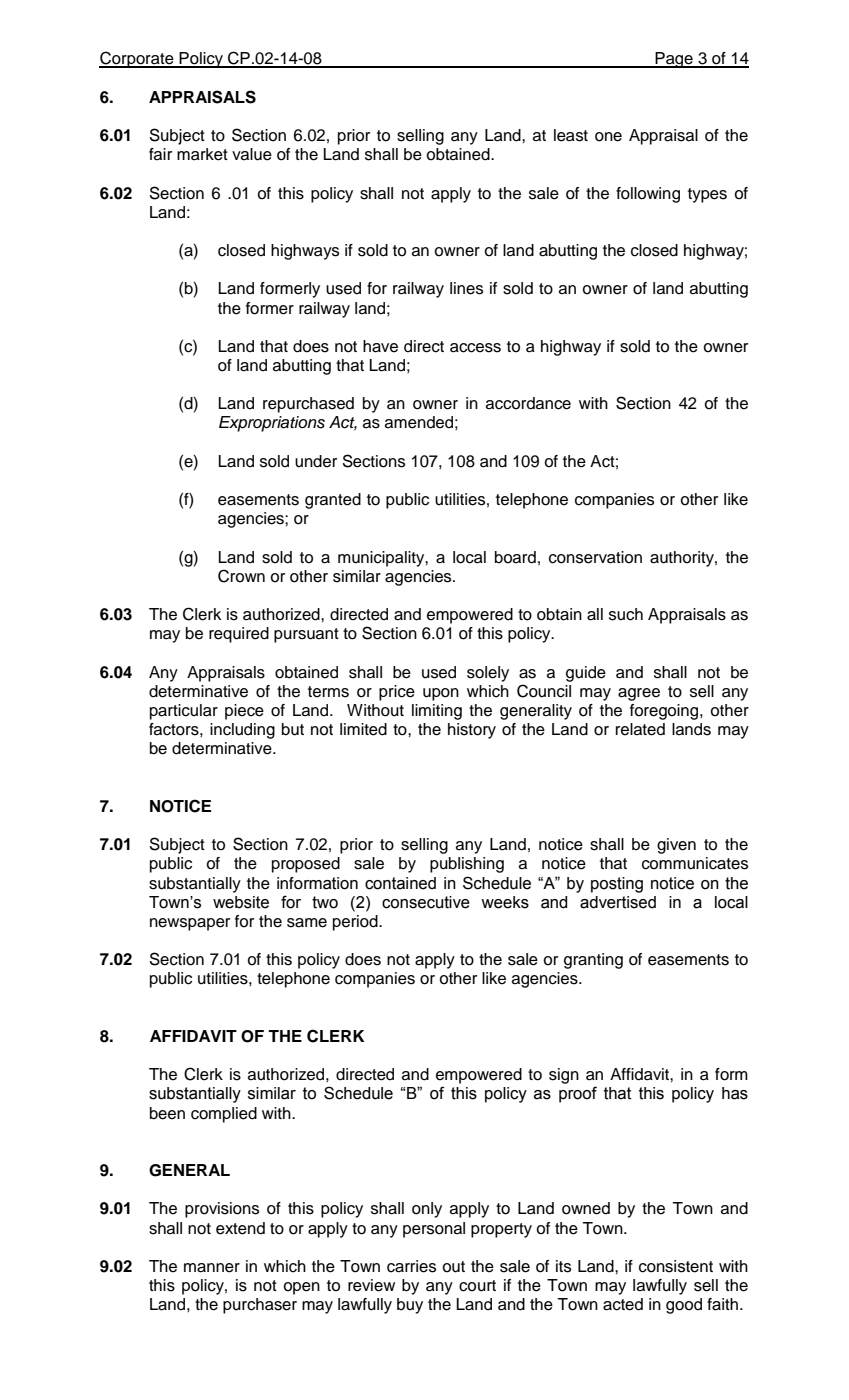 Image resolution: width=849 pixels, height=1400 pixels. What do you see at coordinates (571, 135) in the screenshot?
I see `least` at bounding box center [571, 135].
